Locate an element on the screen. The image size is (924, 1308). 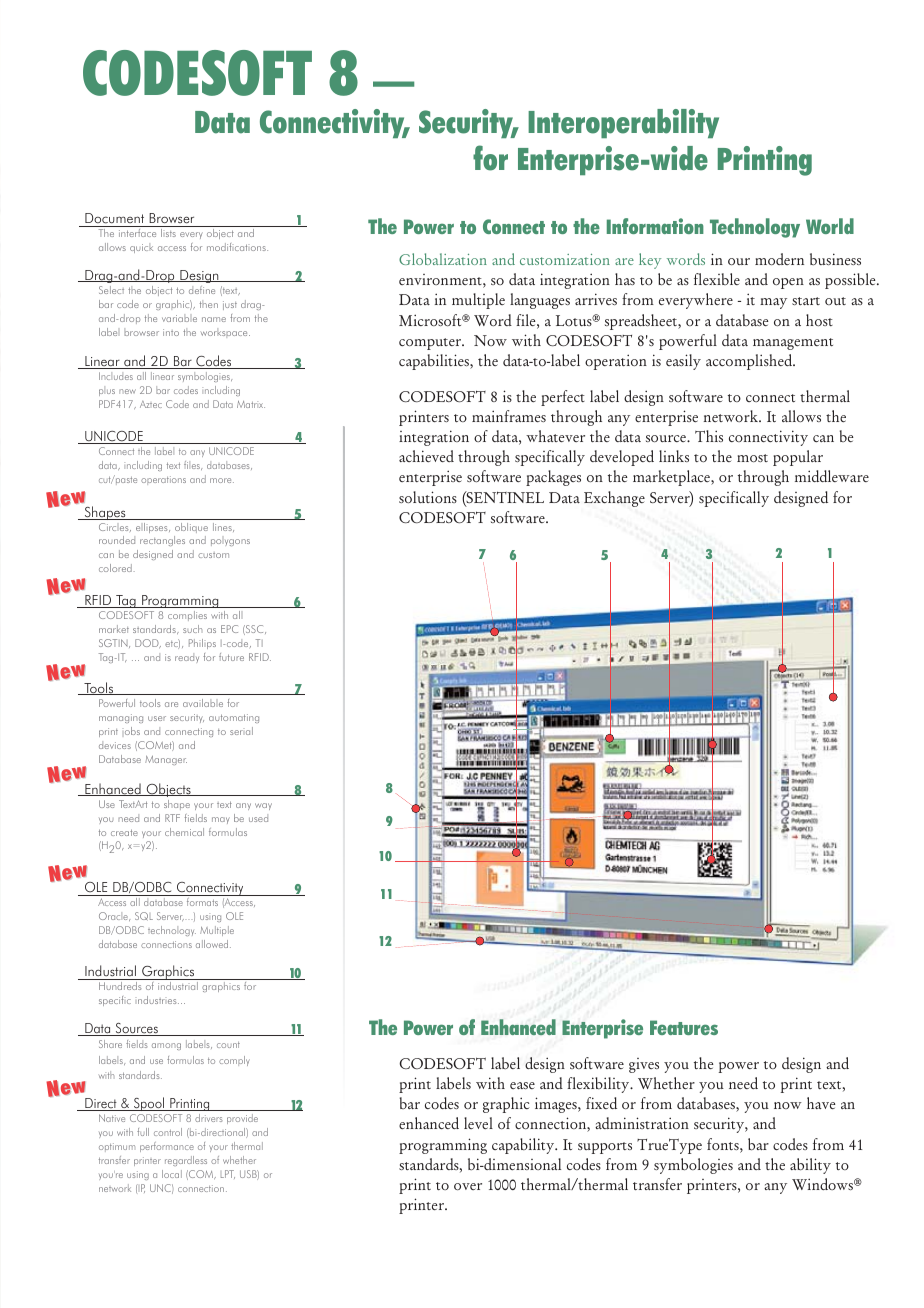
Windows is located at coordinates (824, 1184).
